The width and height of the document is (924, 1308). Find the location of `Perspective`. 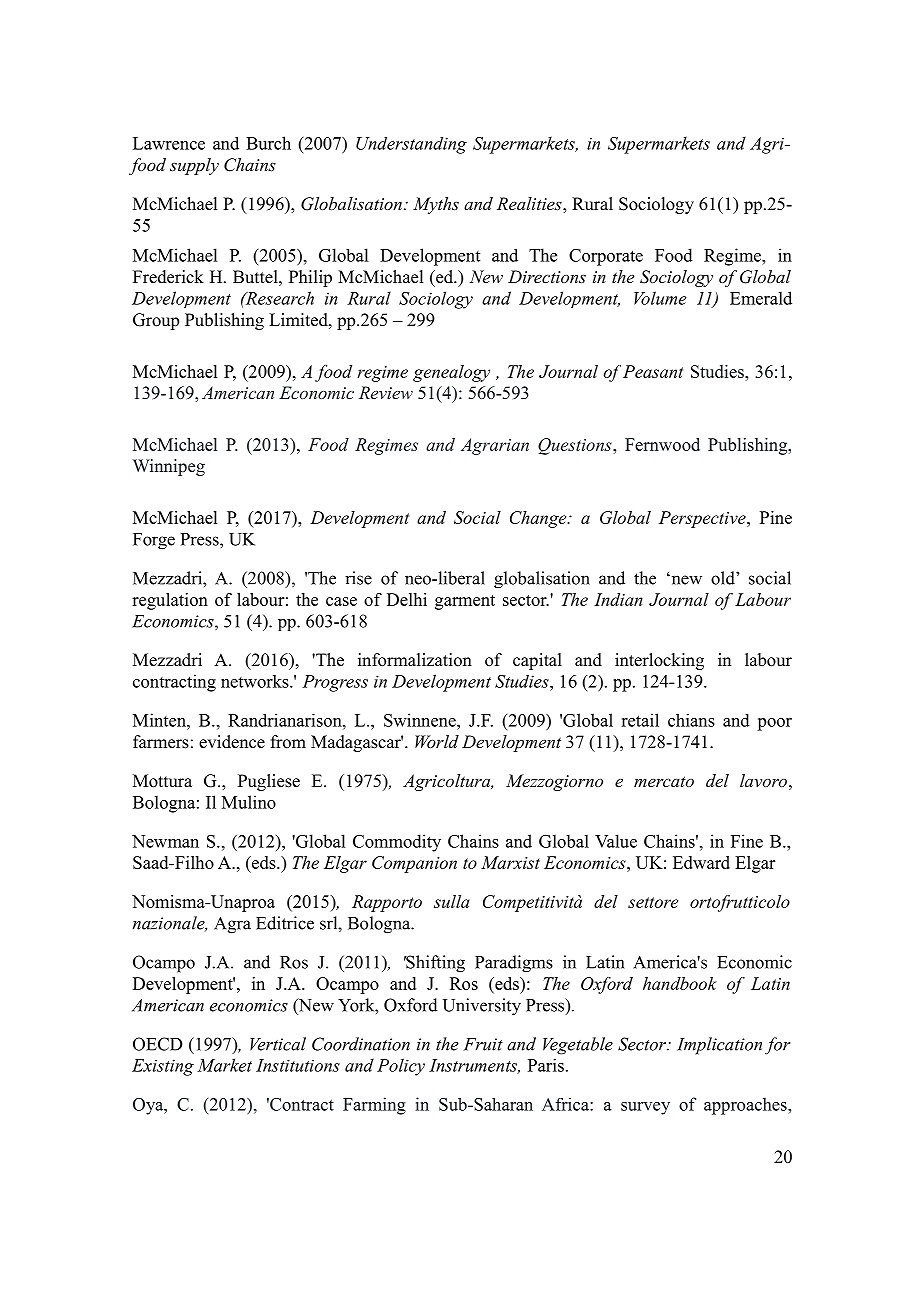

Perspective is located at coordinates (703, 519).
